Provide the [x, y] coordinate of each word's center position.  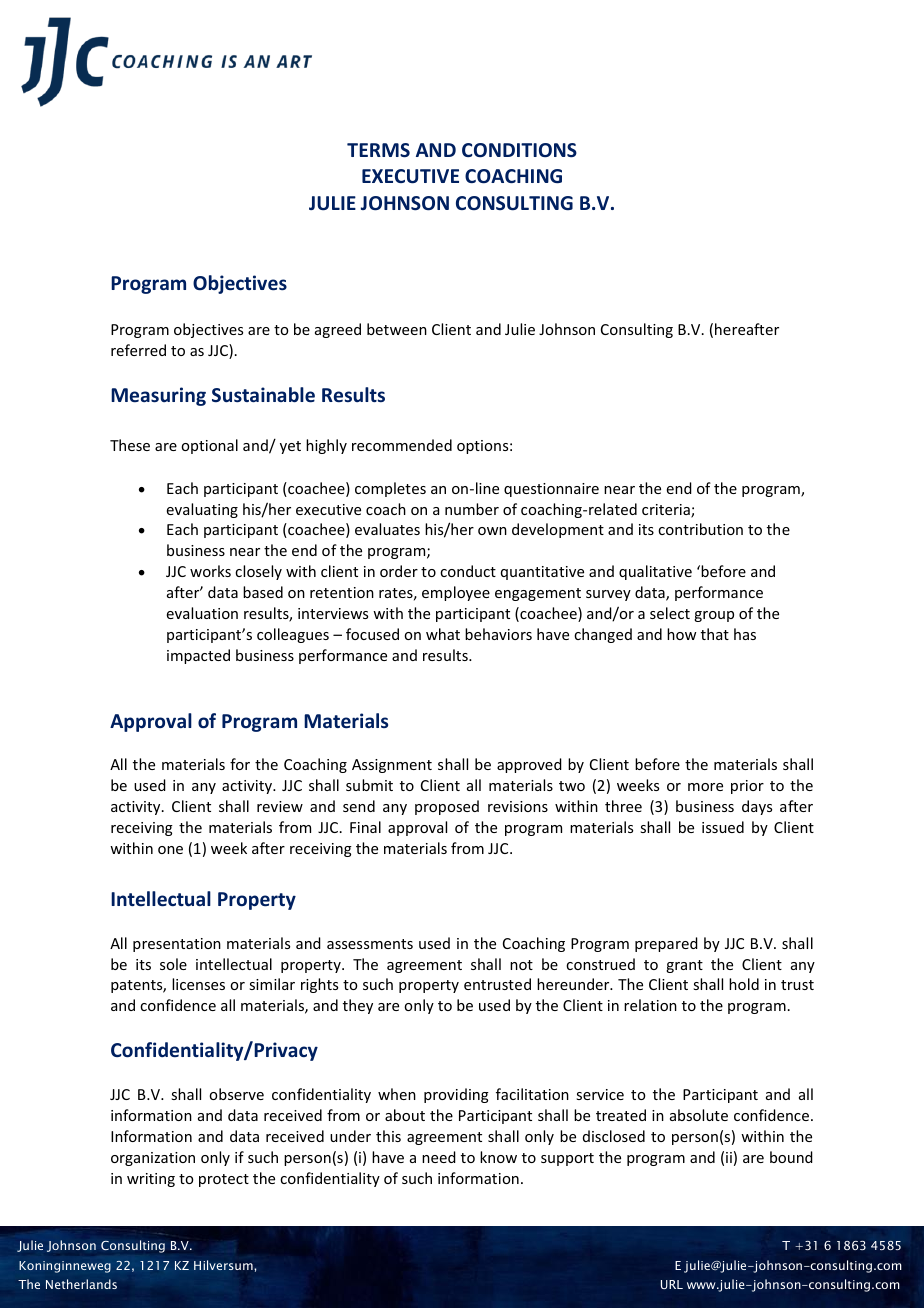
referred [138, 350]
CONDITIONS [519, 150]
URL [672, 1284]
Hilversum [224, 1265]
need [439, 1157]
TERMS [378, 150]
